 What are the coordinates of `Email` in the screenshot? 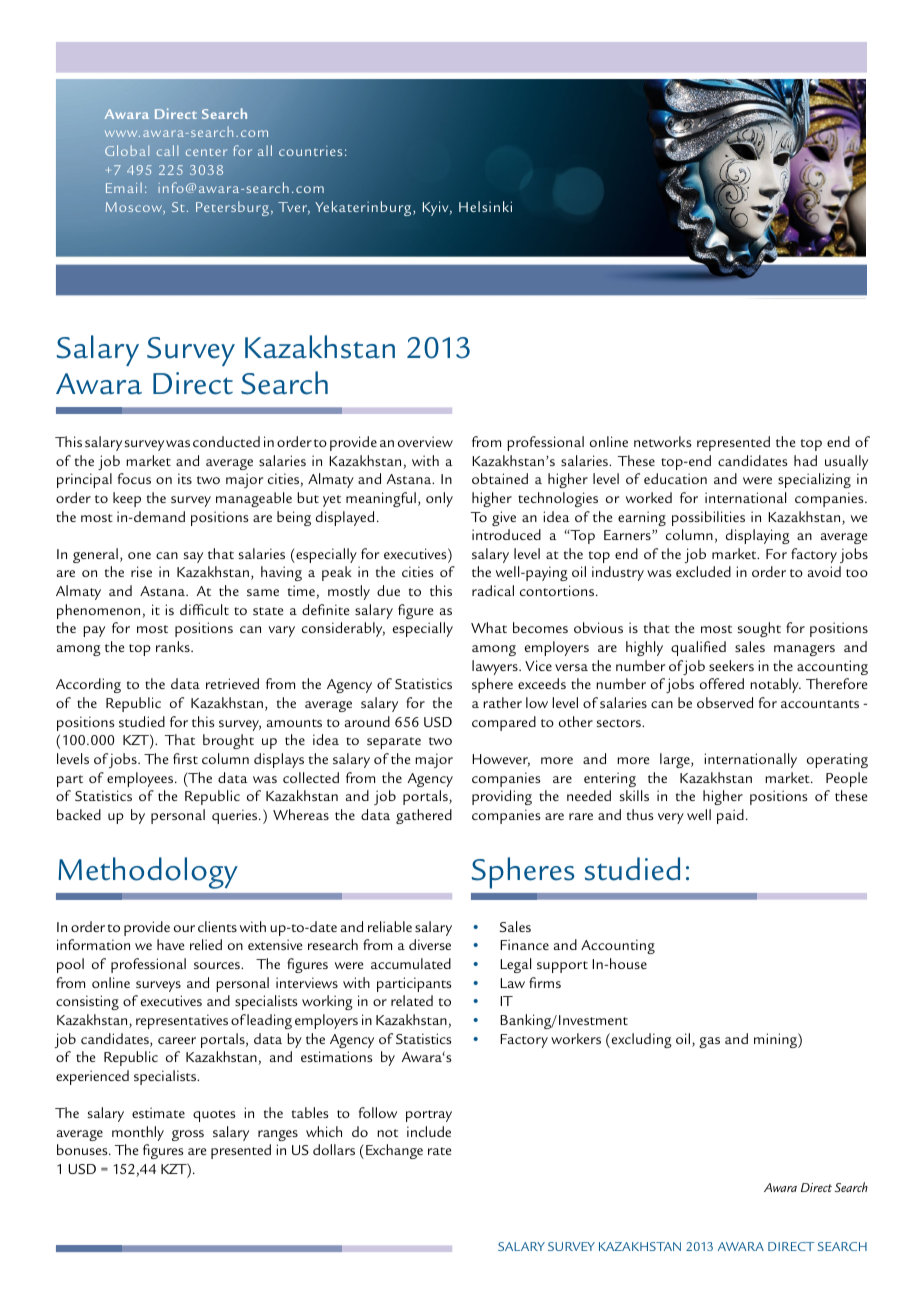 It's located at (124, 187).
